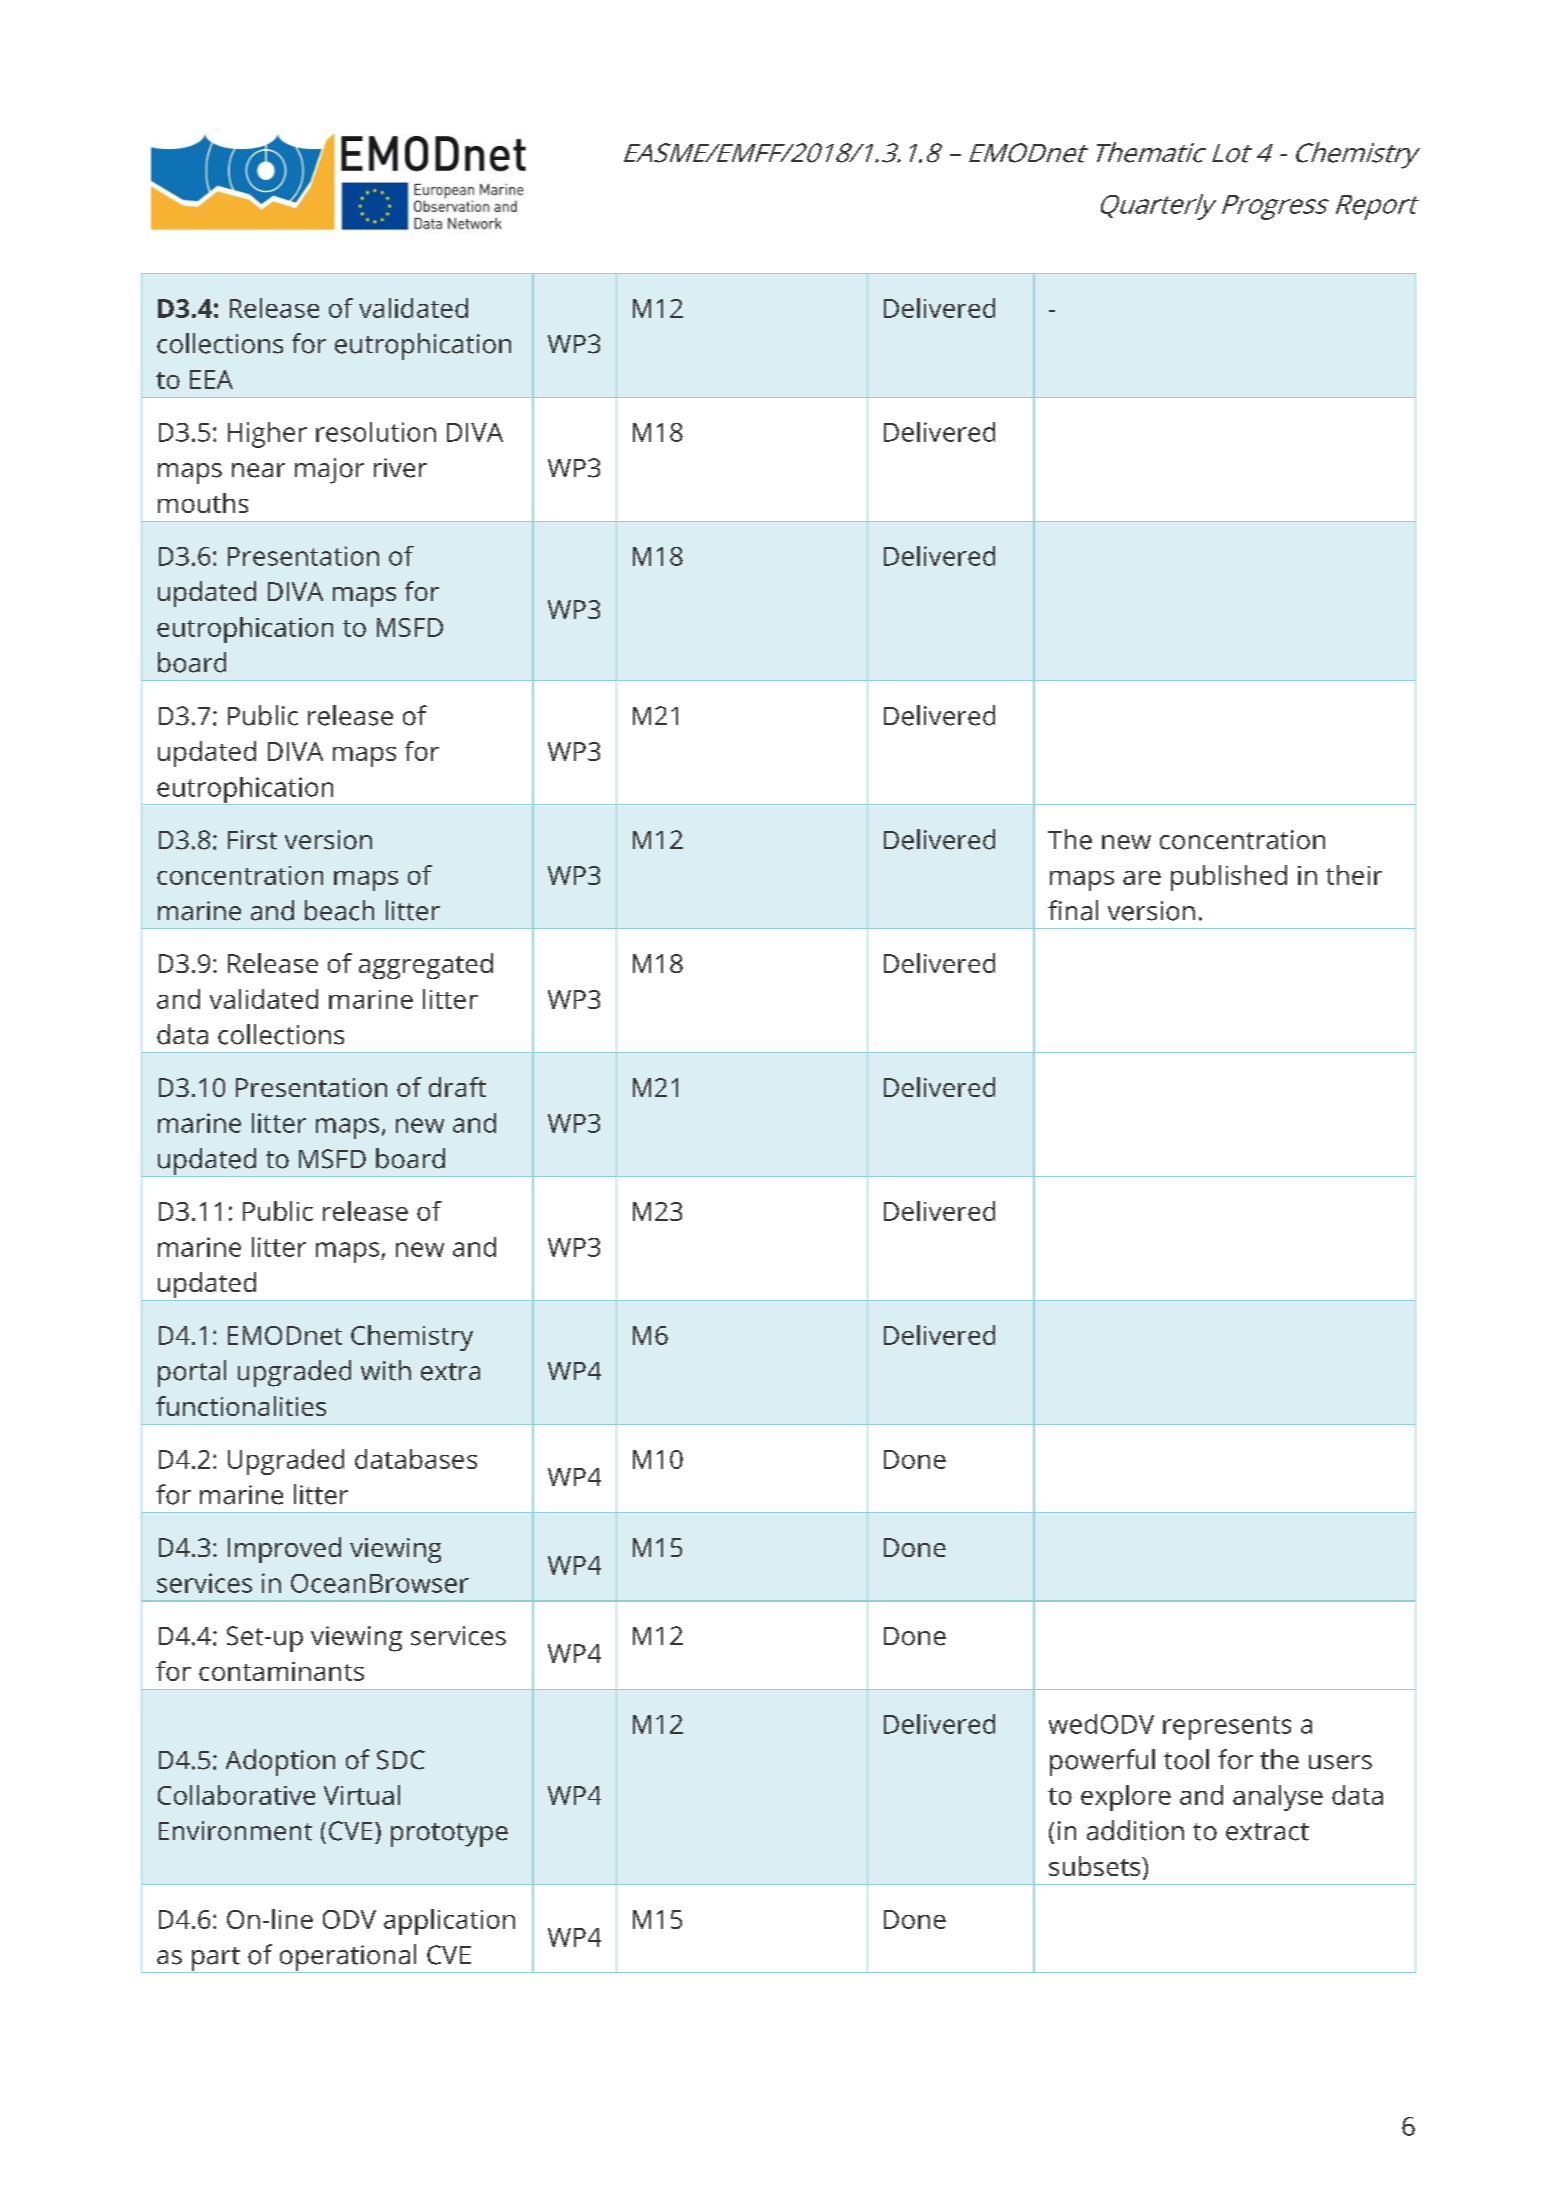  I want to click on published, so click(1229, 878).
